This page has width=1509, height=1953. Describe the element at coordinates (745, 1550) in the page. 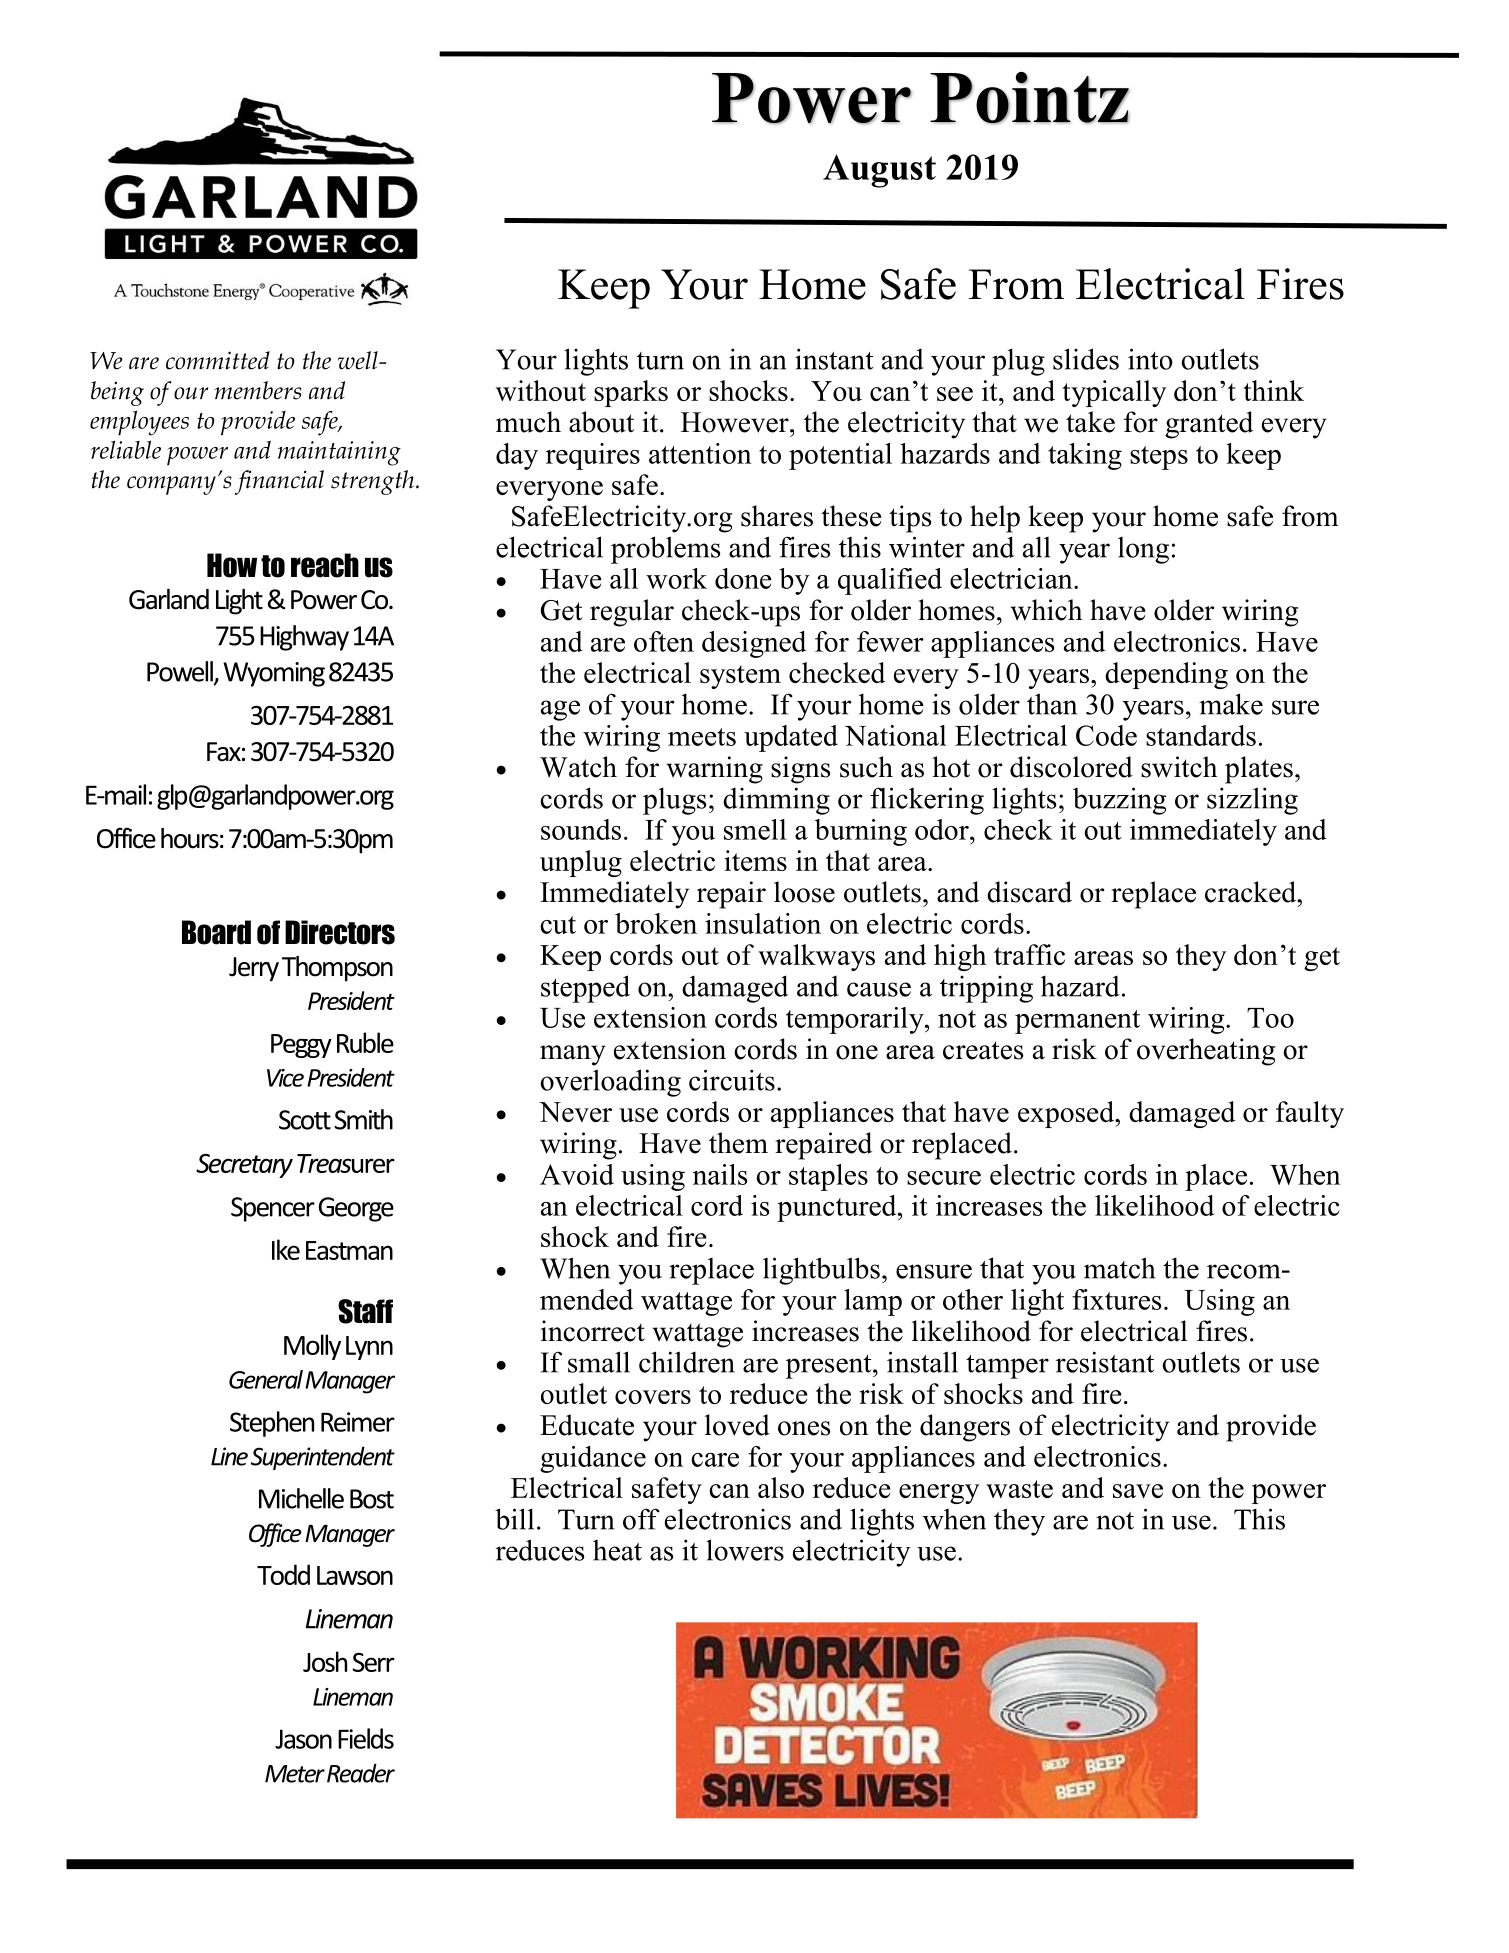

I see `lowers` at that location.
